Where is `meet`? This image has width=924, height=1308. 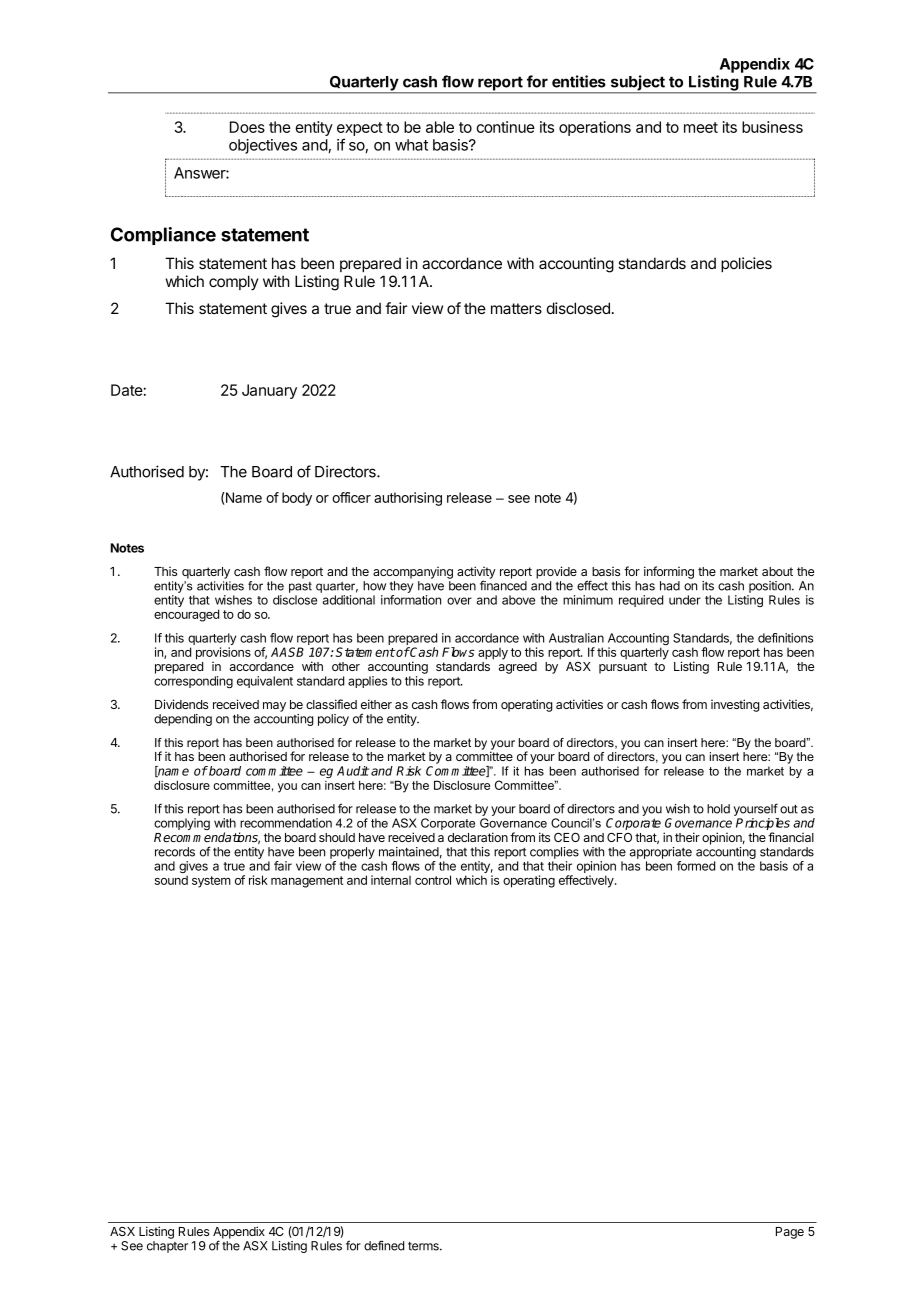
meet is located at coordinates (701, 127).
